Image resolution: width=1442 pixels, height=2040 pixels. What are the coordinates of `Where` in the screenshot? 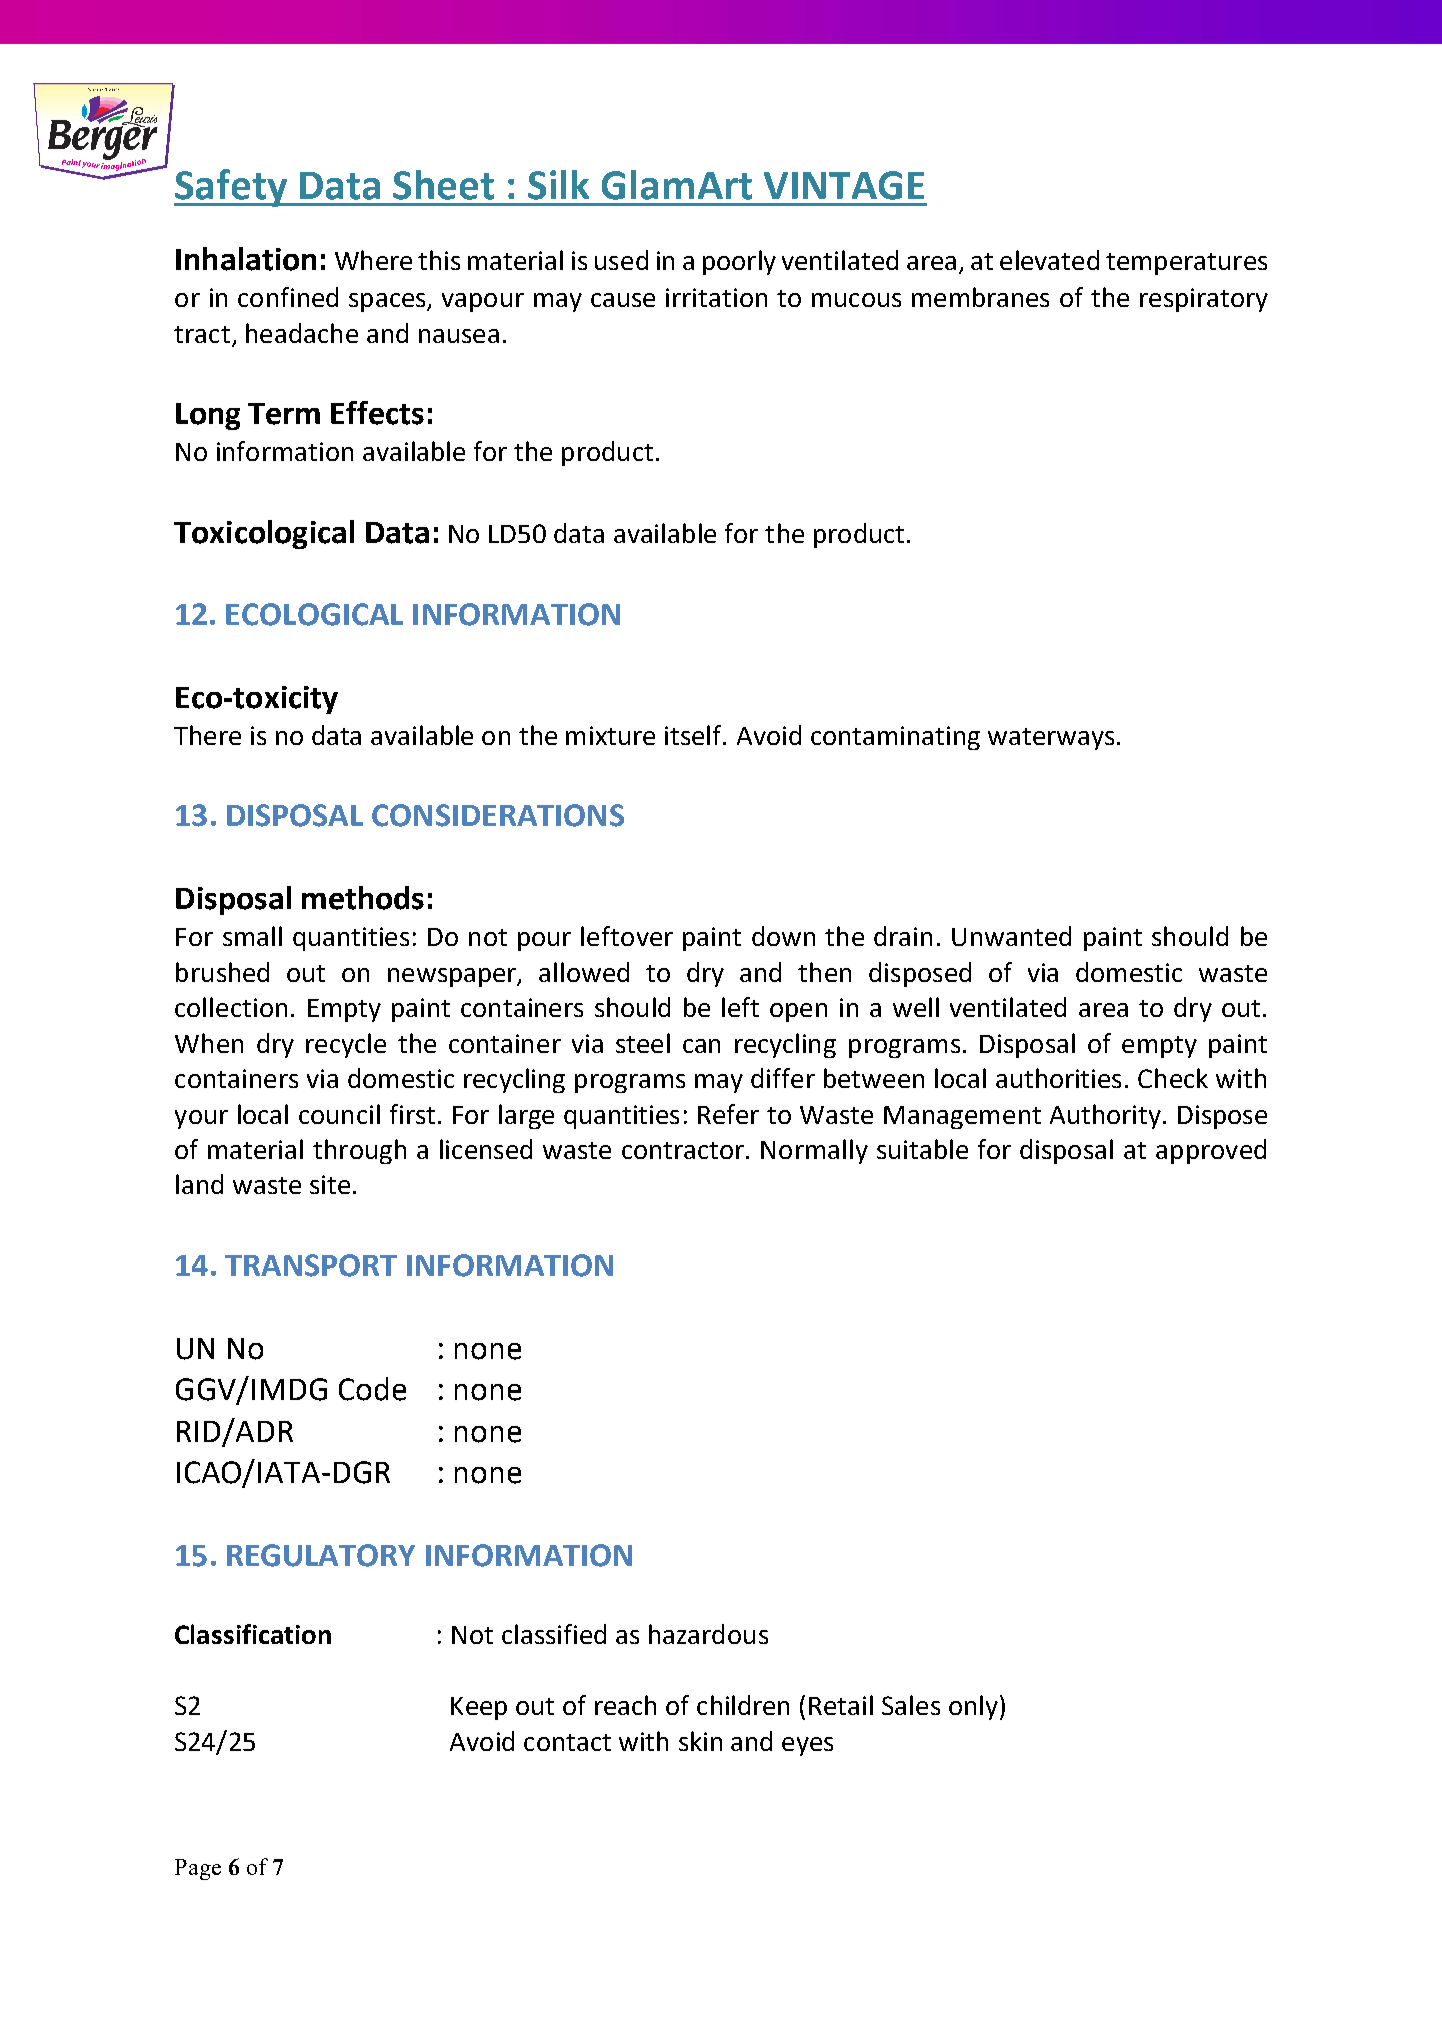 It's located at (373, 260).
